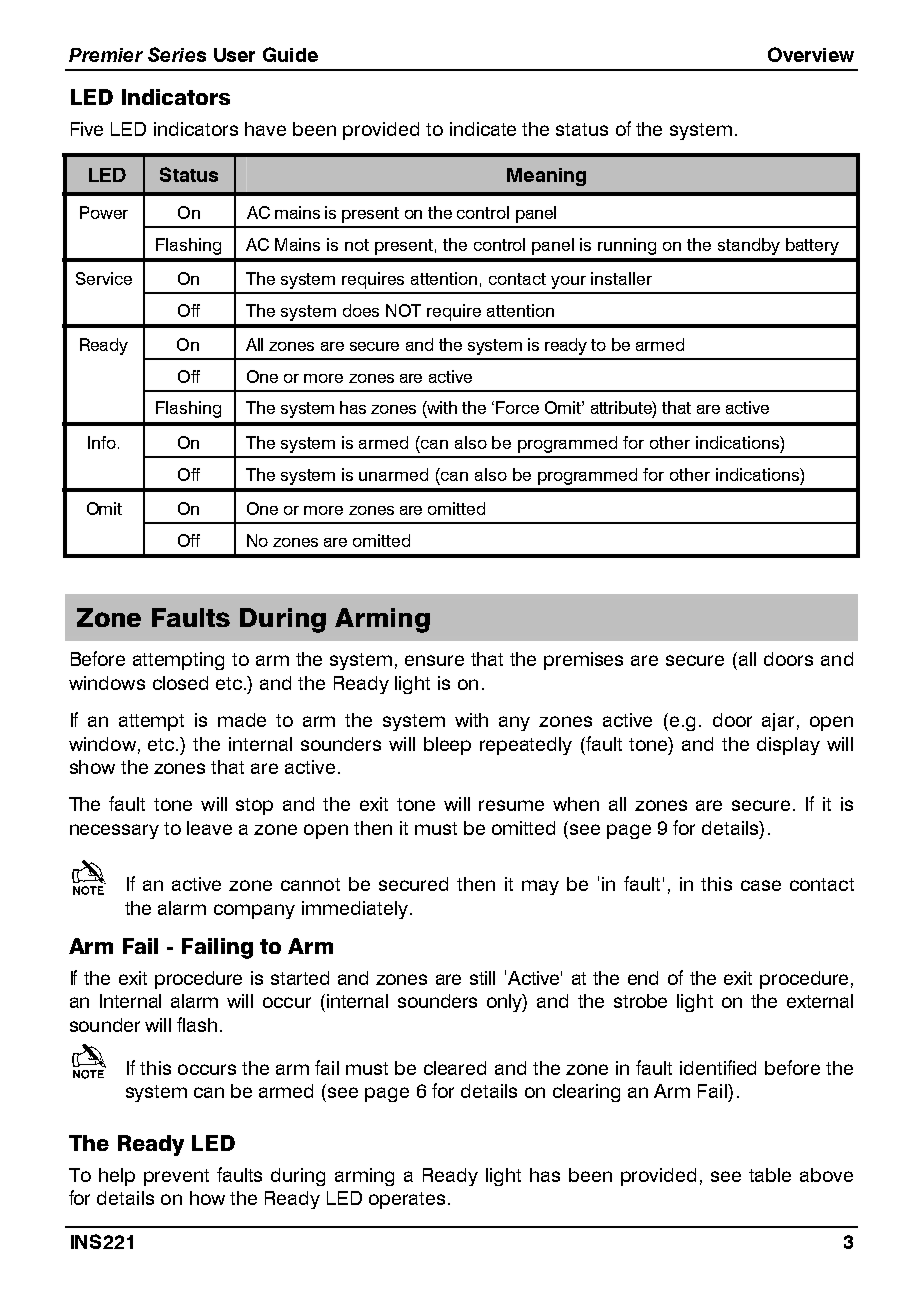 The height and width of the document is (1310, 924). I want to click on prevent, so click(176, 1177).
